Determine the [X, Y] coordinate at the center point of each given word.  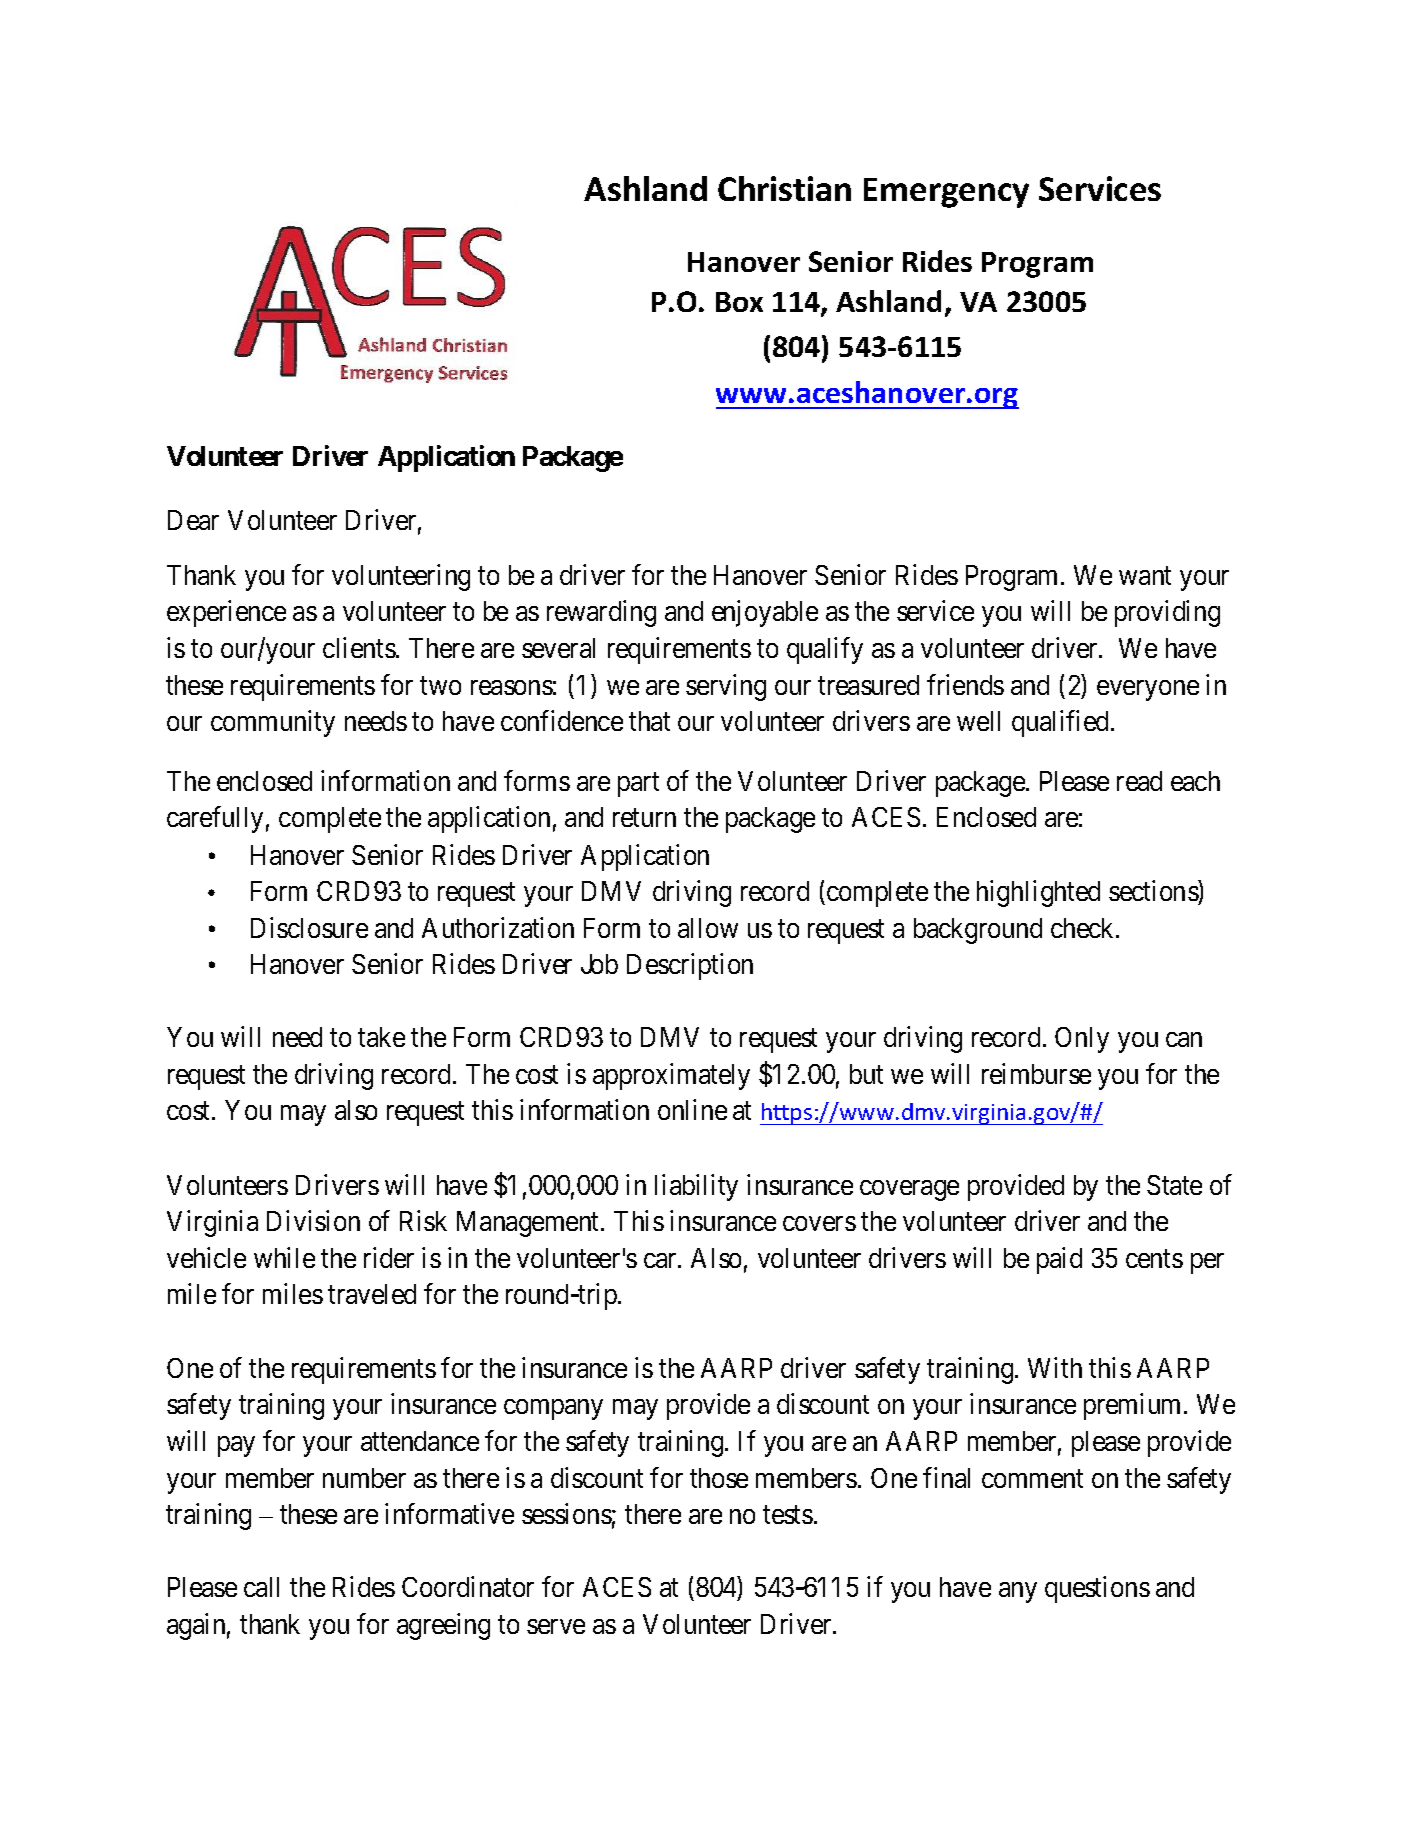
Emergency [946, 193]
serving [726, 687]
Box [739, 302]
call [261, 1587]
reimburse [1036, 1073]
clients [359, 647]
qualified [1062, 723]
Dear [193, 520]
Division [313, 1220]
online [692, 1110]
